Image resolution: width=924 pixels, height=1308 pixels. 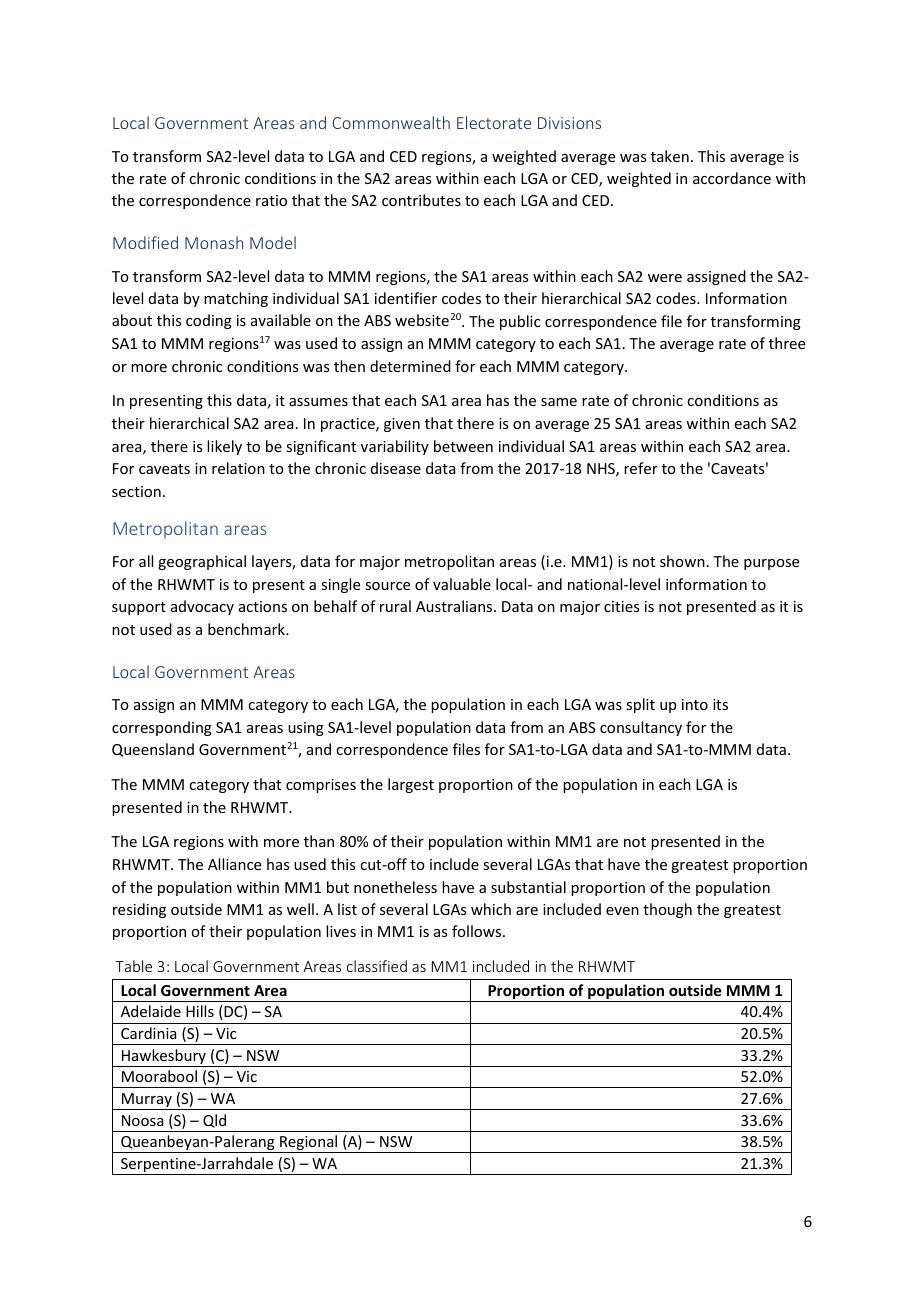 What do you see at coordinates (309, 1144) in the screenshot?
I see `Regional` at bounding box center [309, 1144].
